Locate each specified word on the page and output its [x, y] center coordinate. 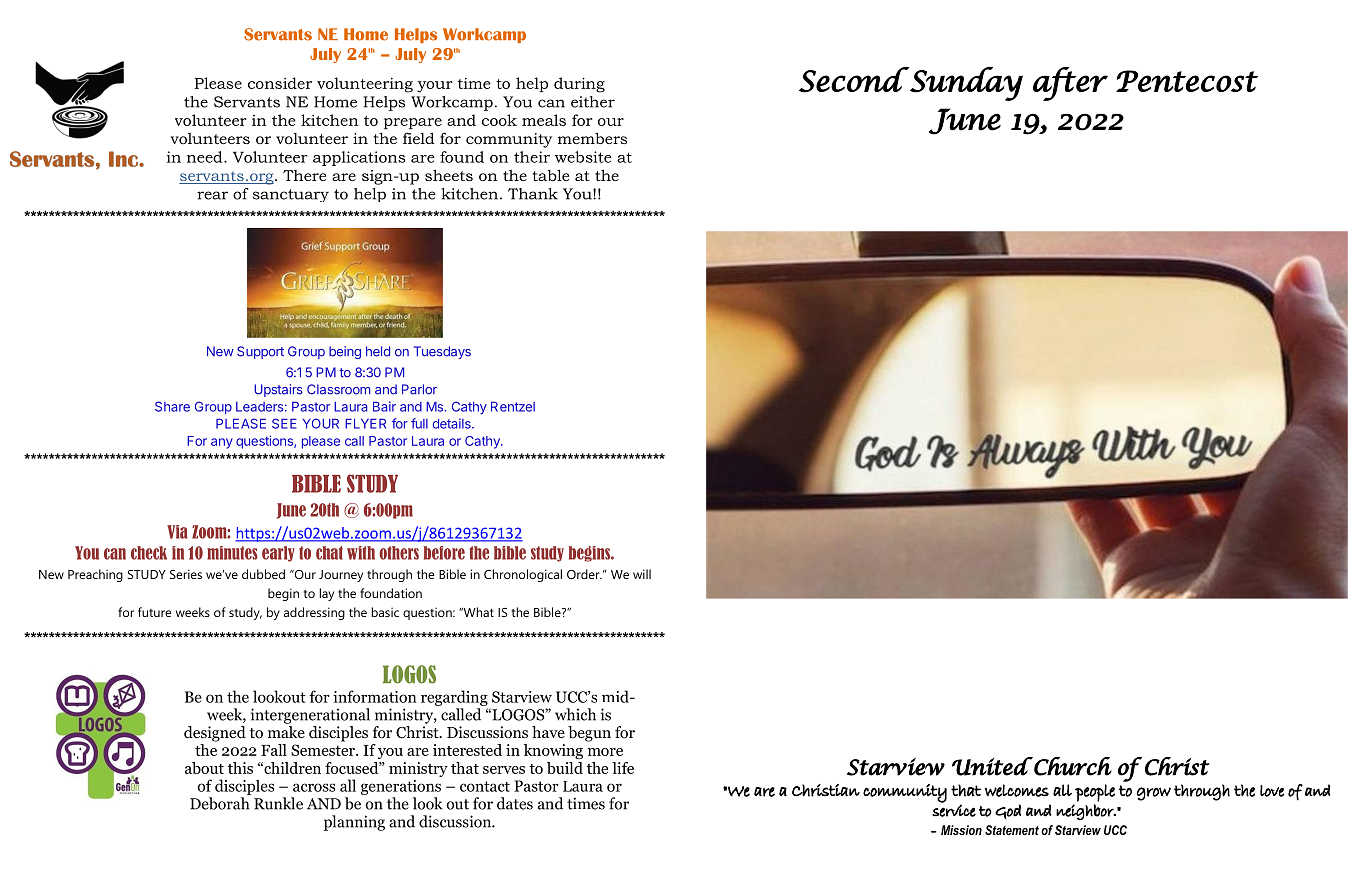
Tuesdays [442, 352]
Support [260, 352]
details [453, 423]
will [642, 574]
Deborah [219, 803]
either [593, 102]
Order [584, 574]
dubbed [263, 574]
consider [280, 83]
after [1070, 84]
